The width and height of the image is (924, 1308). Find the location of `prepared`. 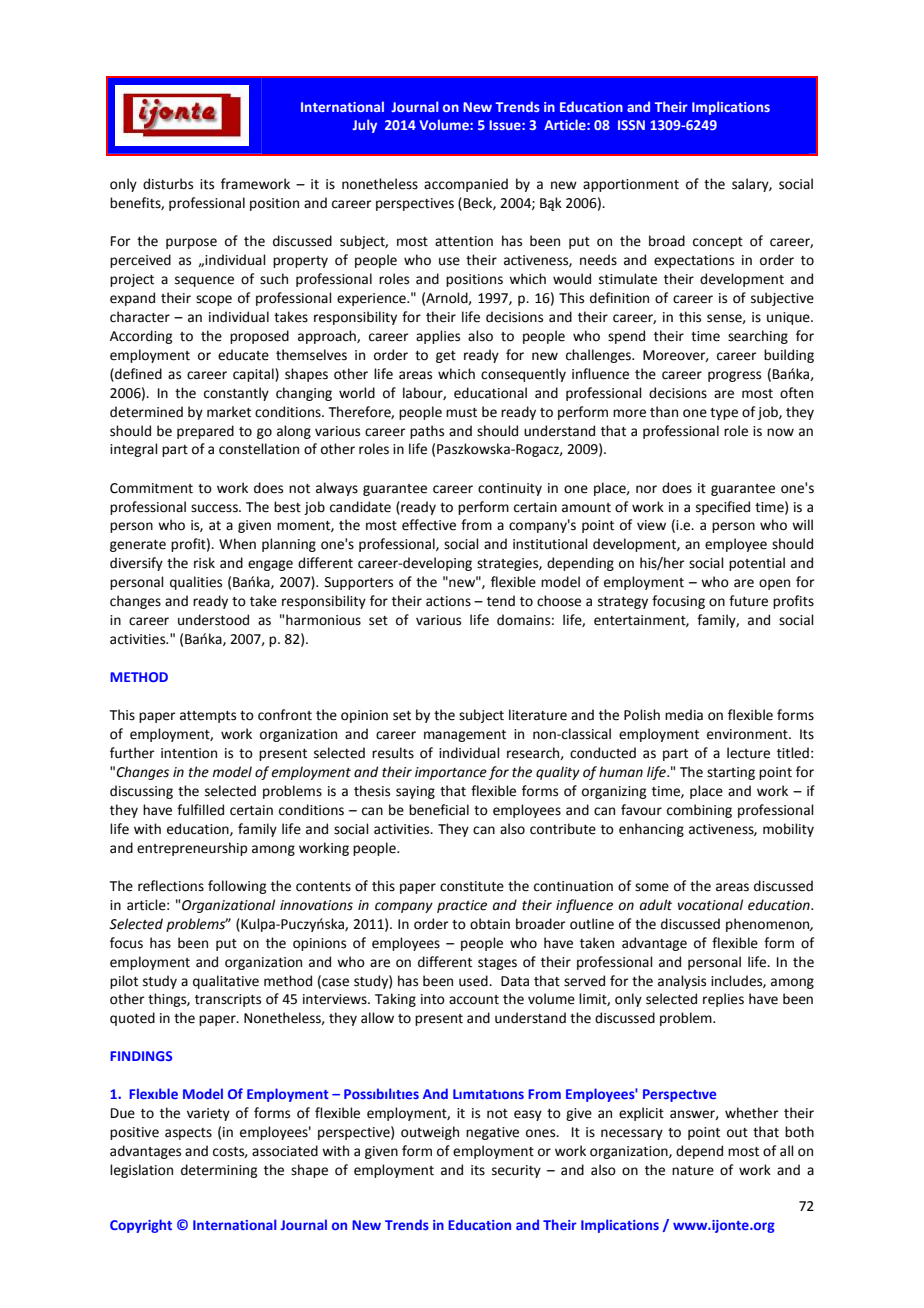

prepared is located at coordinates (205, 432).
